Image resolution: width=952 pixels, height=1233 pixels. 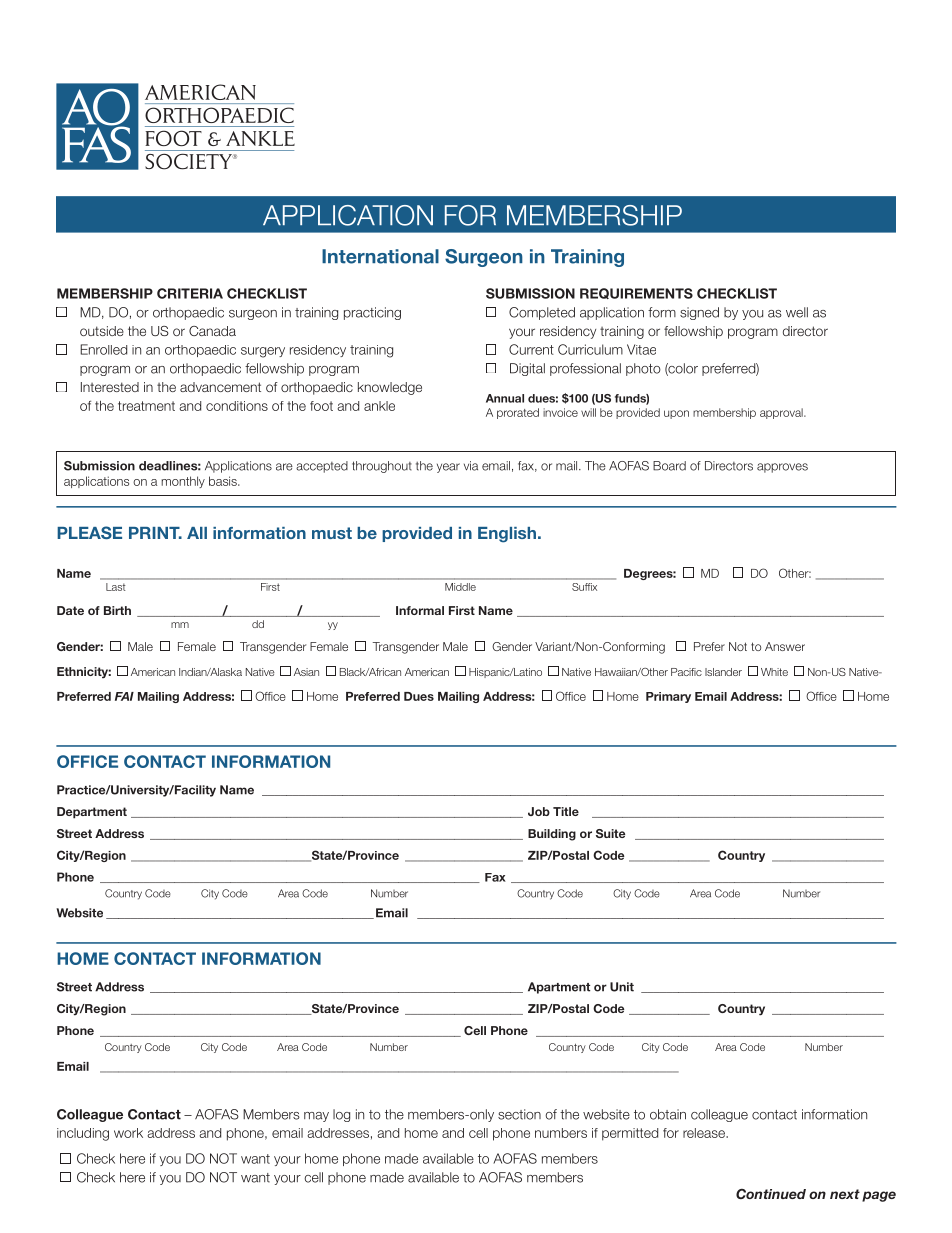 I want to click on Birth, so click(x=117, y=610).
